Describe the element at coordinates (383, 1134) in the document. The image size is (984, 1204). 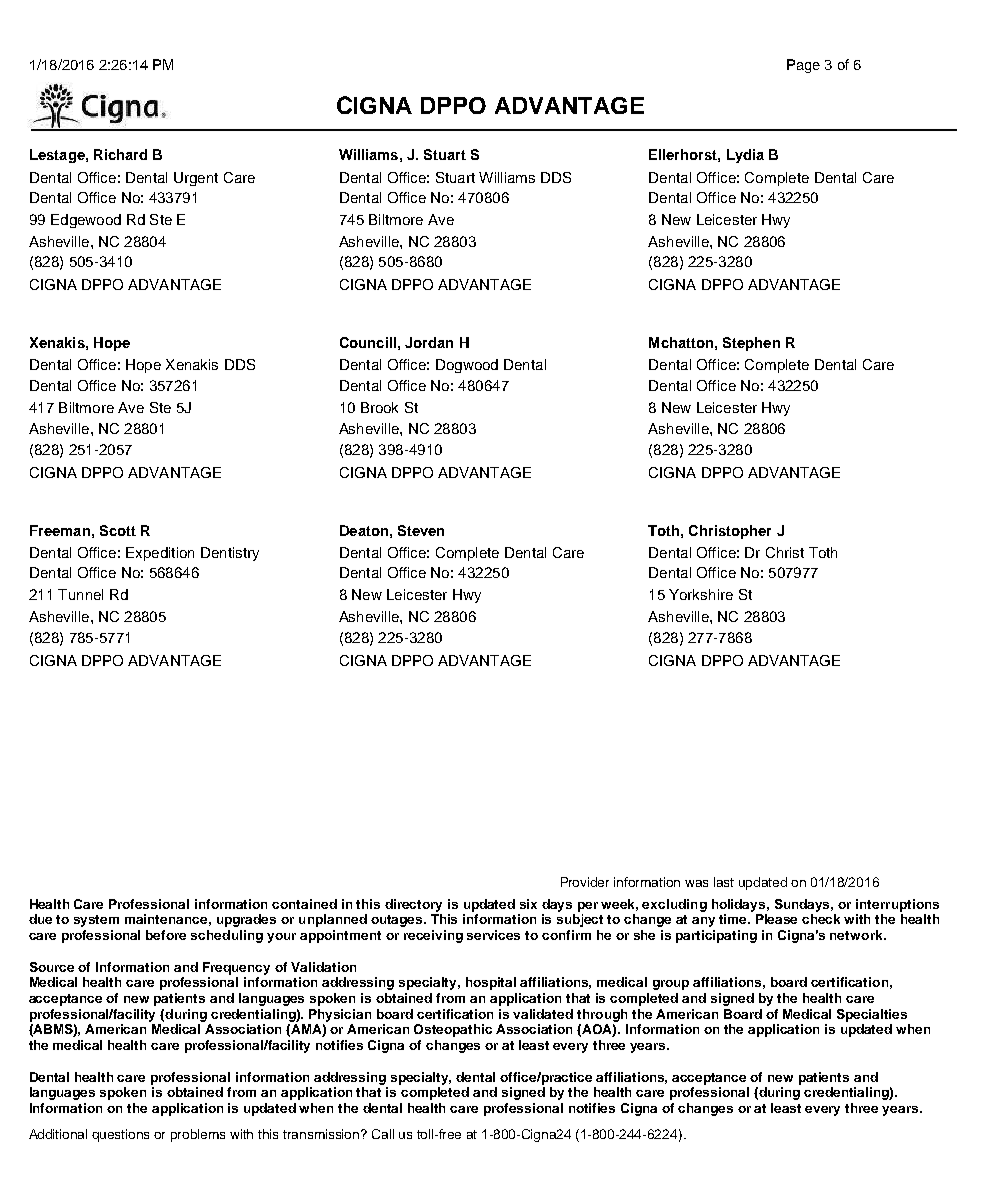
I see `Call` at that location.
